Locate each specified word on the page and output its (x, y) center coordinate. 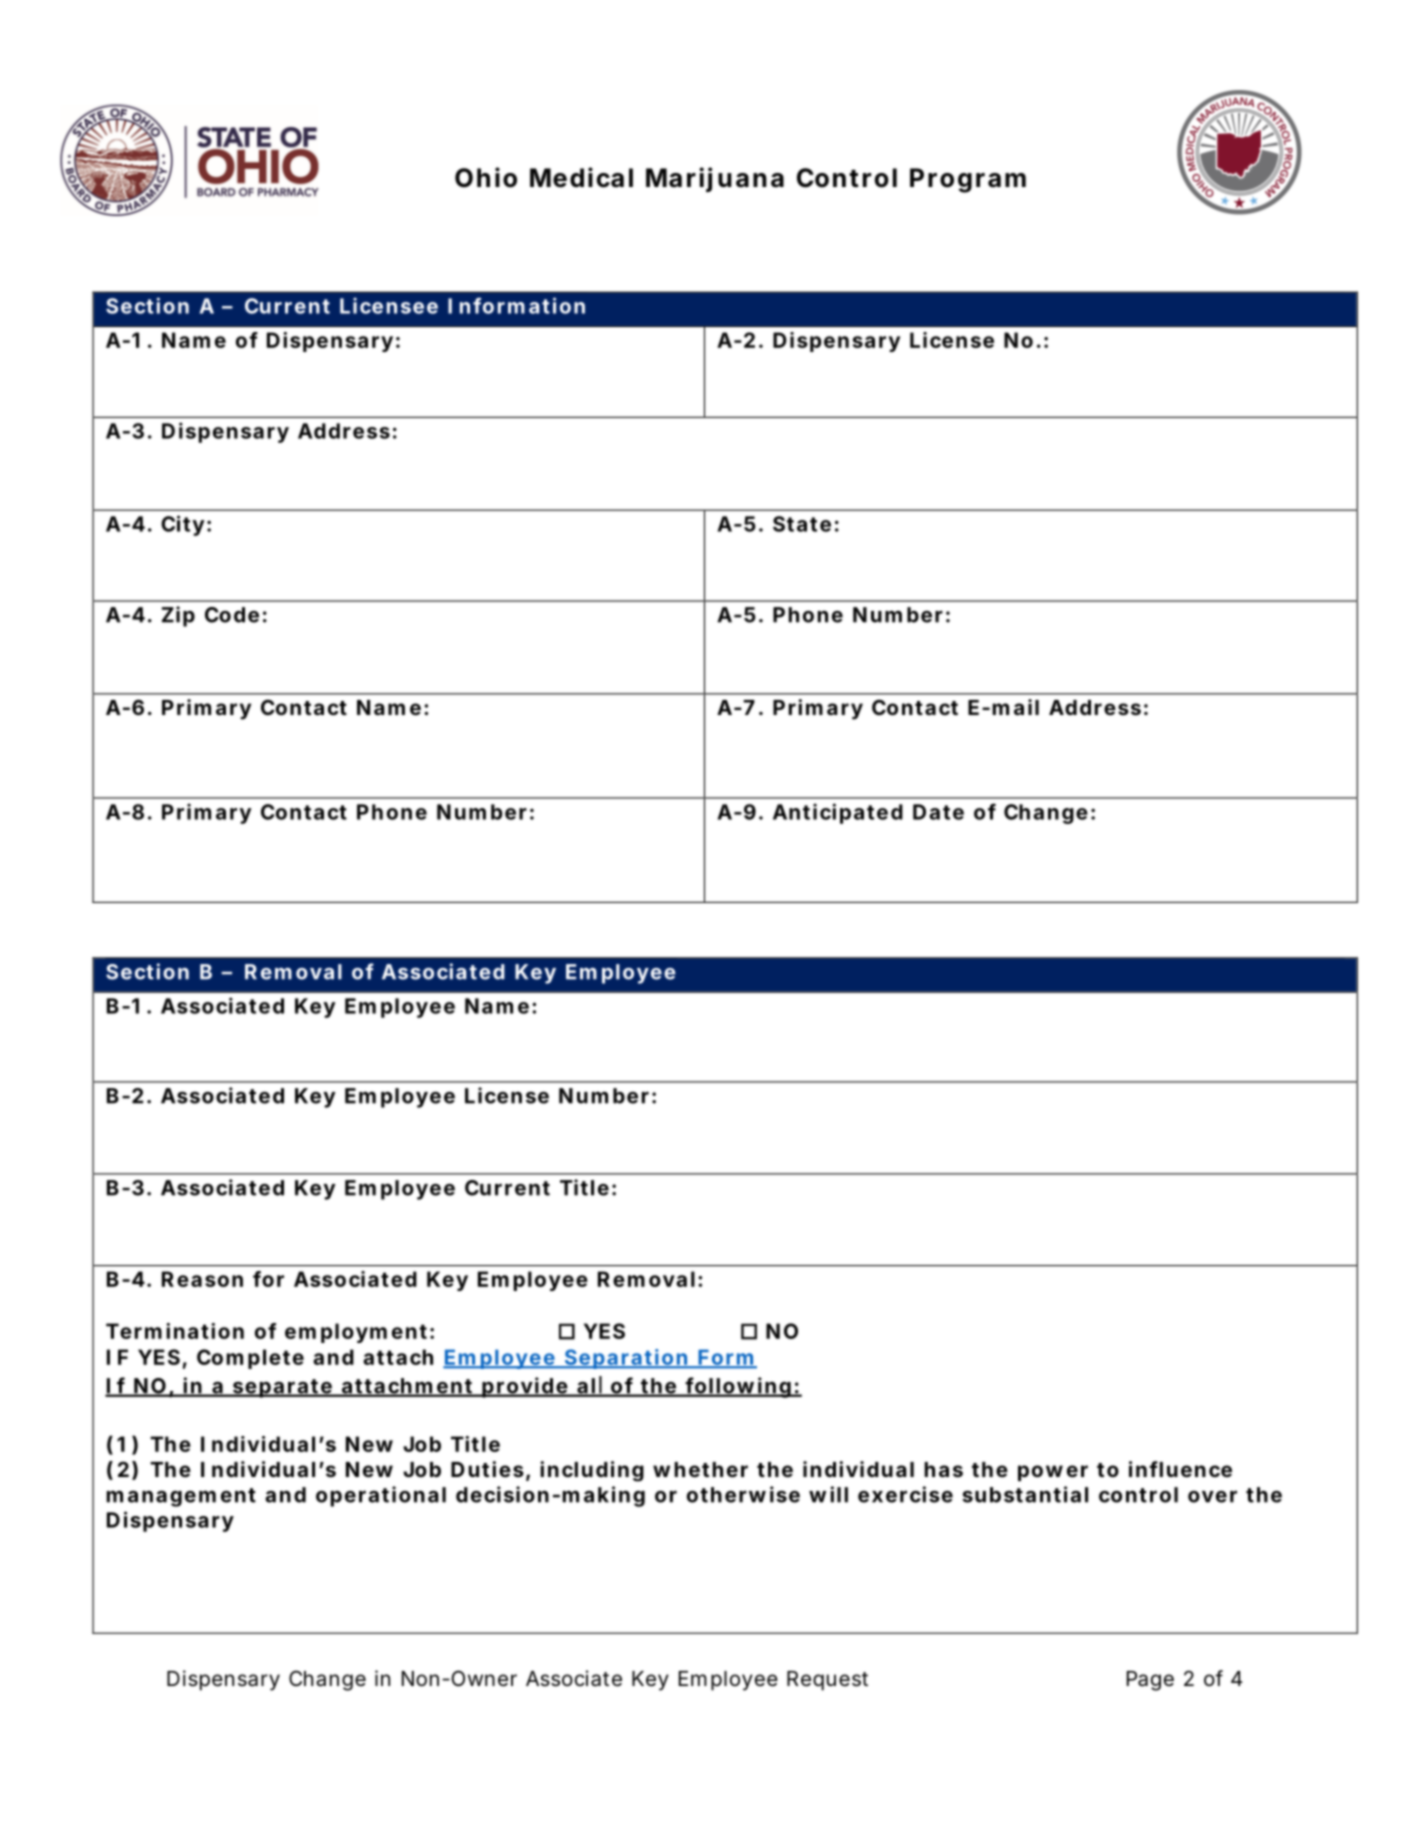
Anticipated (838, 813)
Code (232, 615)
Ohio (486, 177)
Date (938, 812)
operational (381, 1496)
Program (968, 180)
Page (1150, 1681)
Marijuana (715, 179)
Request (827, 1681)
